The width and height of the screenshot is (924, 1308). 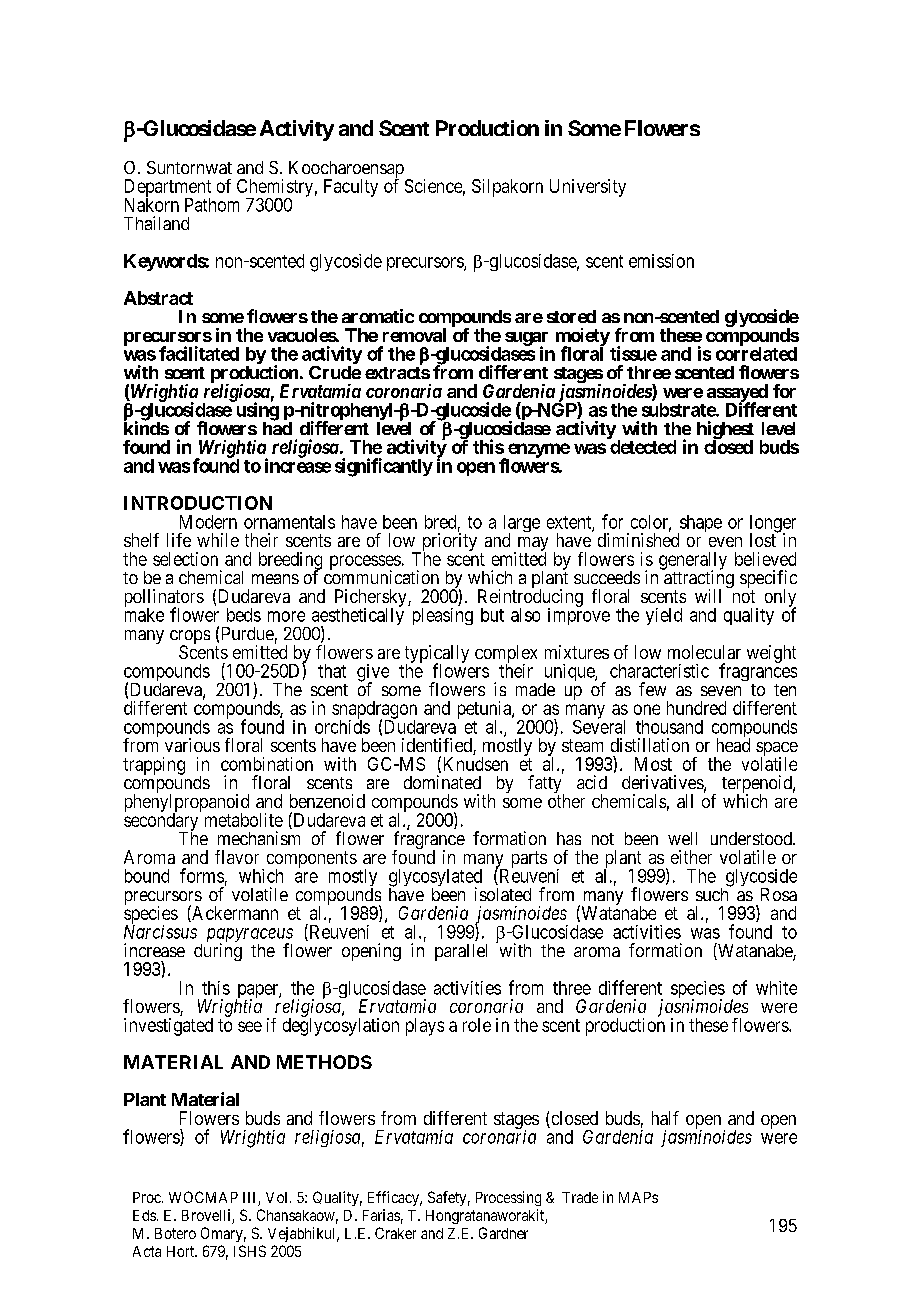 I want to click on various, so click(x=192, y=745).
